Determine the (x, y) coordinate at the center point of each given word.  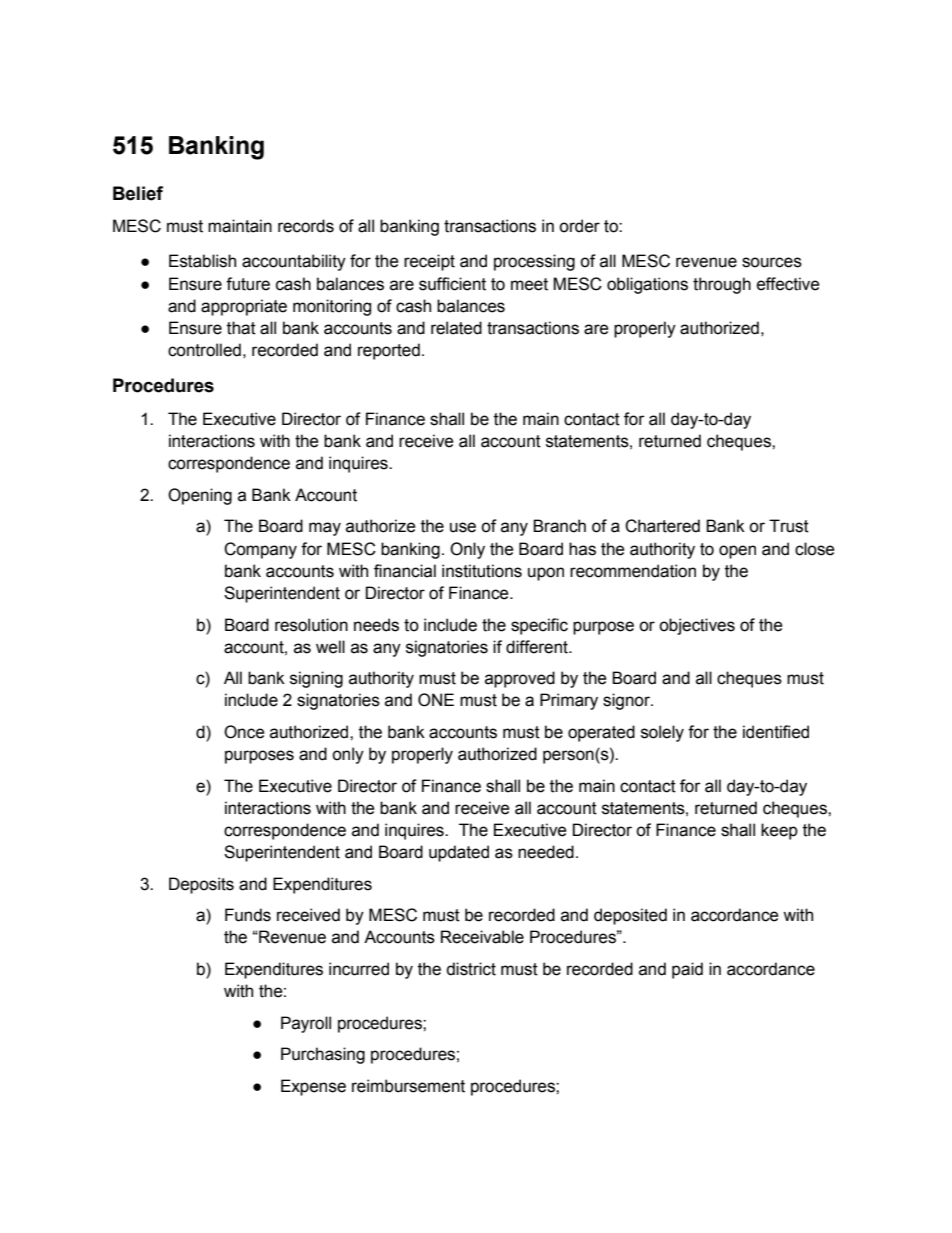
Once (244, 732)
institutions (482, 571)
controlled (204, 350)
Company (260, 550)
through (722, 285)
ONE (436, 700)
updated (459, 853)
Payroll (306, 1024)
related (456, 328)
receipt (429, 262)
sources (772, 262)
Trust (789, 526)
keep (779, 831)
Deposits (201, 885)
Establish (202, 261)
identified (776, 732)
